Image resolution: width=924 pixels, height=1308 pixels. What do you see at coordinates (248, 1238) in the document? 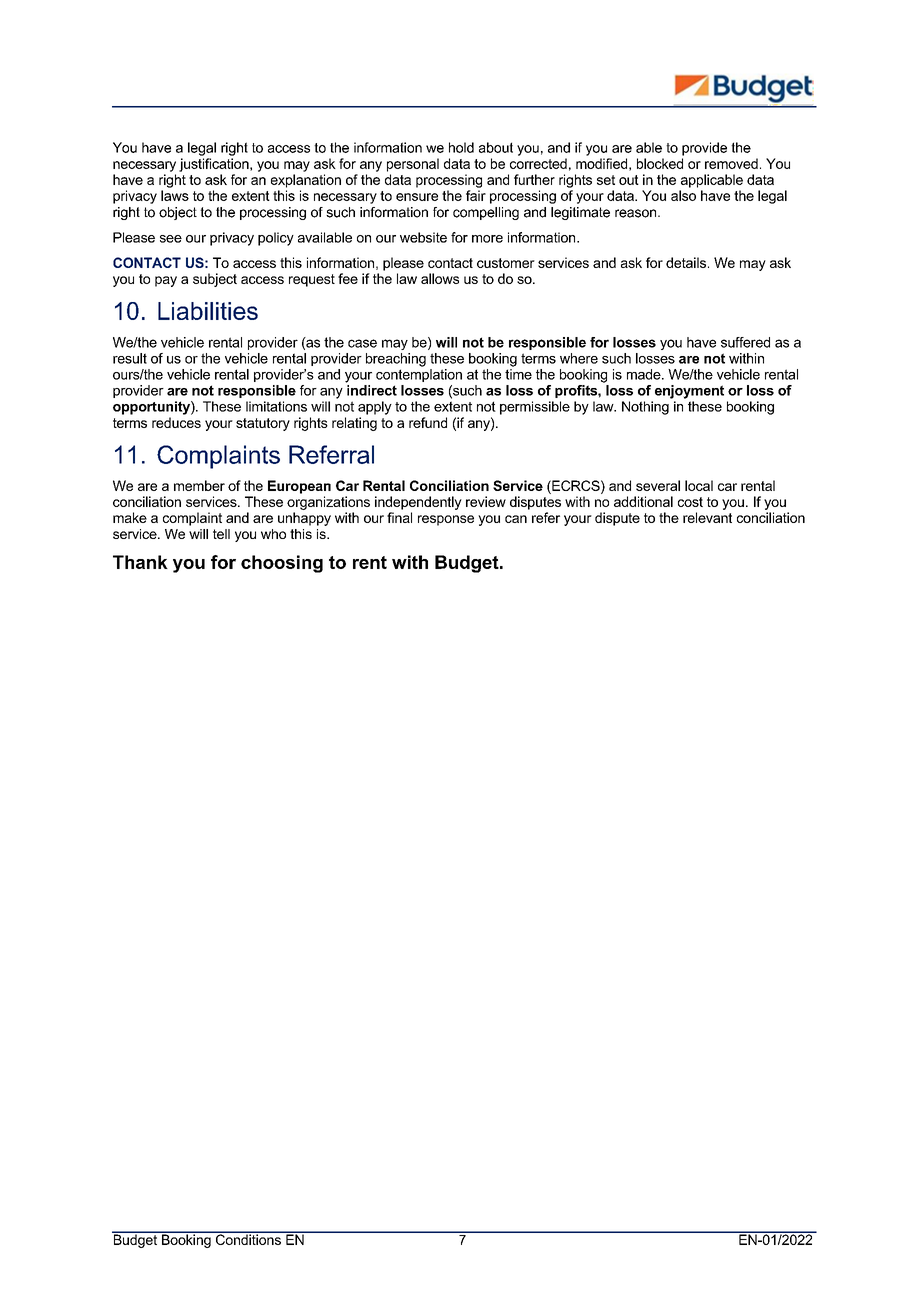
I see `Conditions` at bounding box center [248, 1238].
